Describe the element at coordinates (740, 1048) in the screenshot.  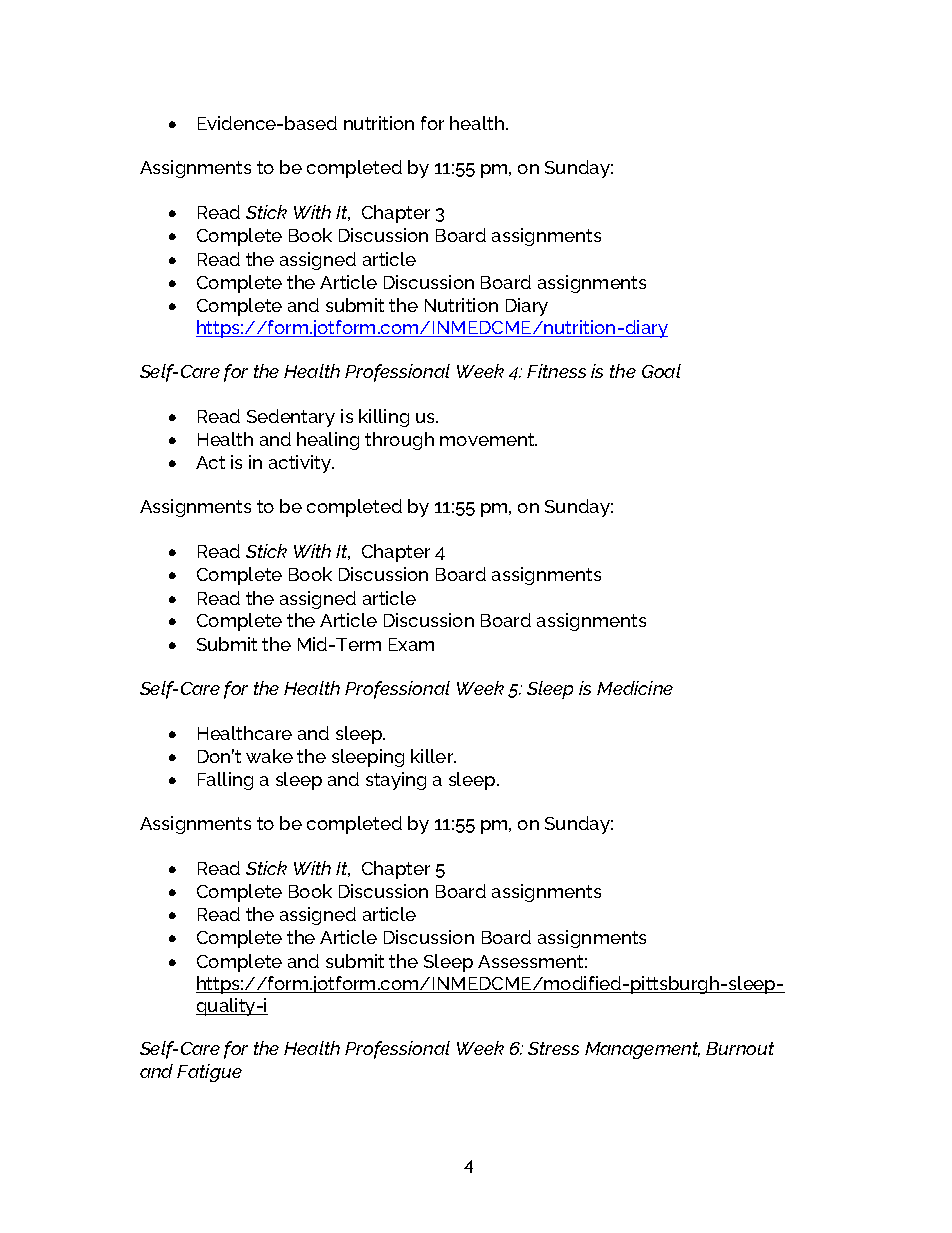
I see `Burnout` at that location.
